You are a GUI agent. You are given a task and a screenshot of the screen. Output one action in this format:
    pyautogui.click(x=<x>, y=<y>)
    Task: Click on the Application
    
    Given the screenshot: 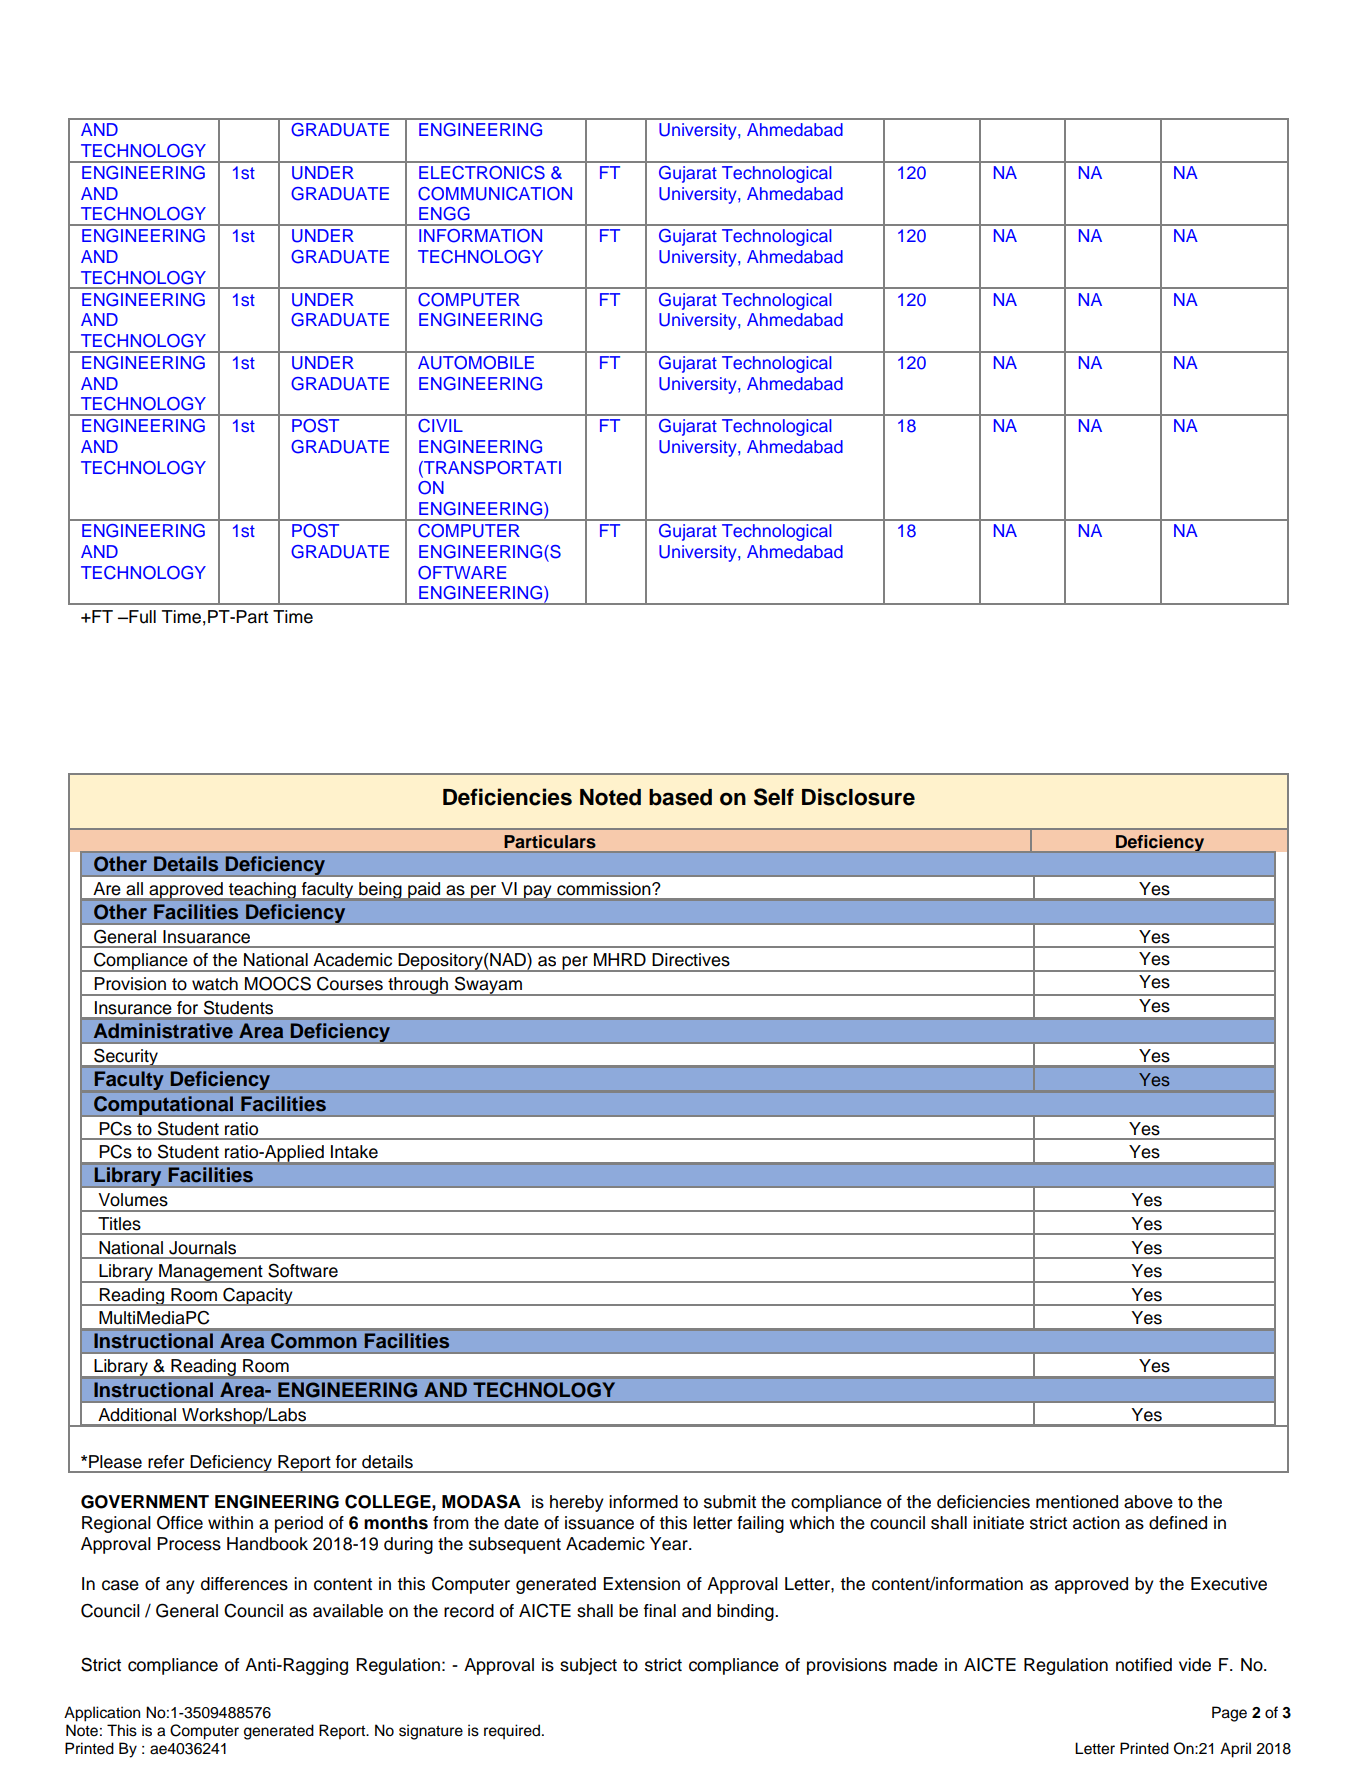 What is the action you would take?
    pyautogui.click(x=102, y=1714)
